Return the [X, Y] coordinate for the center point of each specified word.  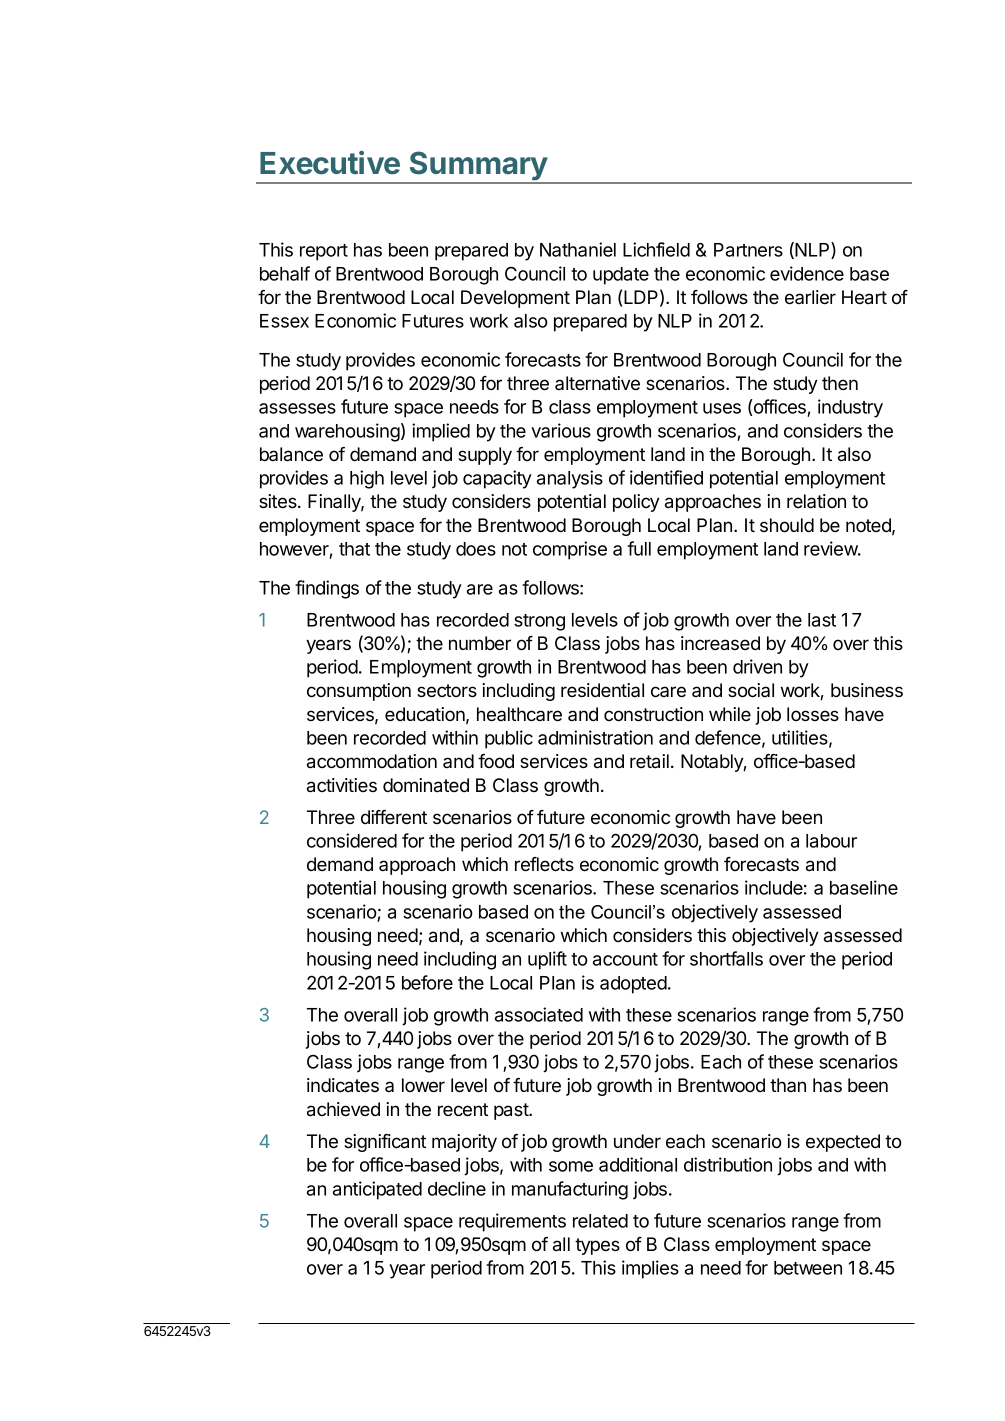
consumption [359, 692]
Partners [748, 250]
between [808, 1268]
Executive [330, 163]
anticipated [377, 1190]
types [597, 1246]
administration [595, 737]
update [621, 276]
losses [813, 714]
